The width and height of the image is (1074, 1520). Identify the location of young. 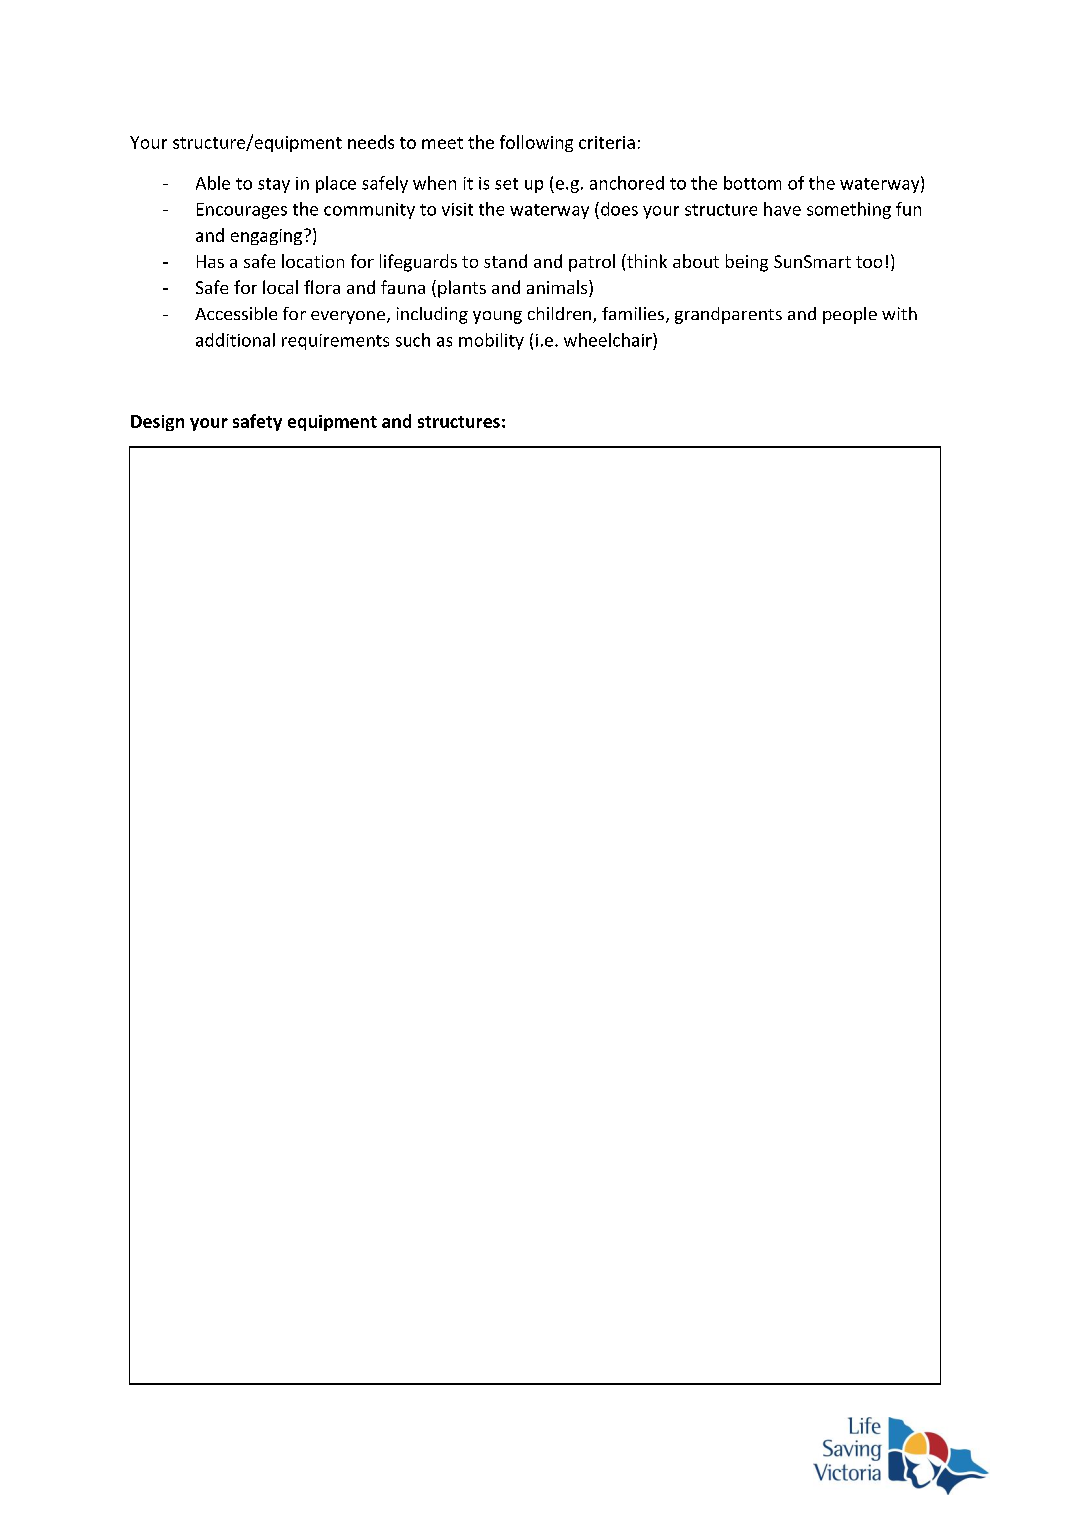
(497, 317).
